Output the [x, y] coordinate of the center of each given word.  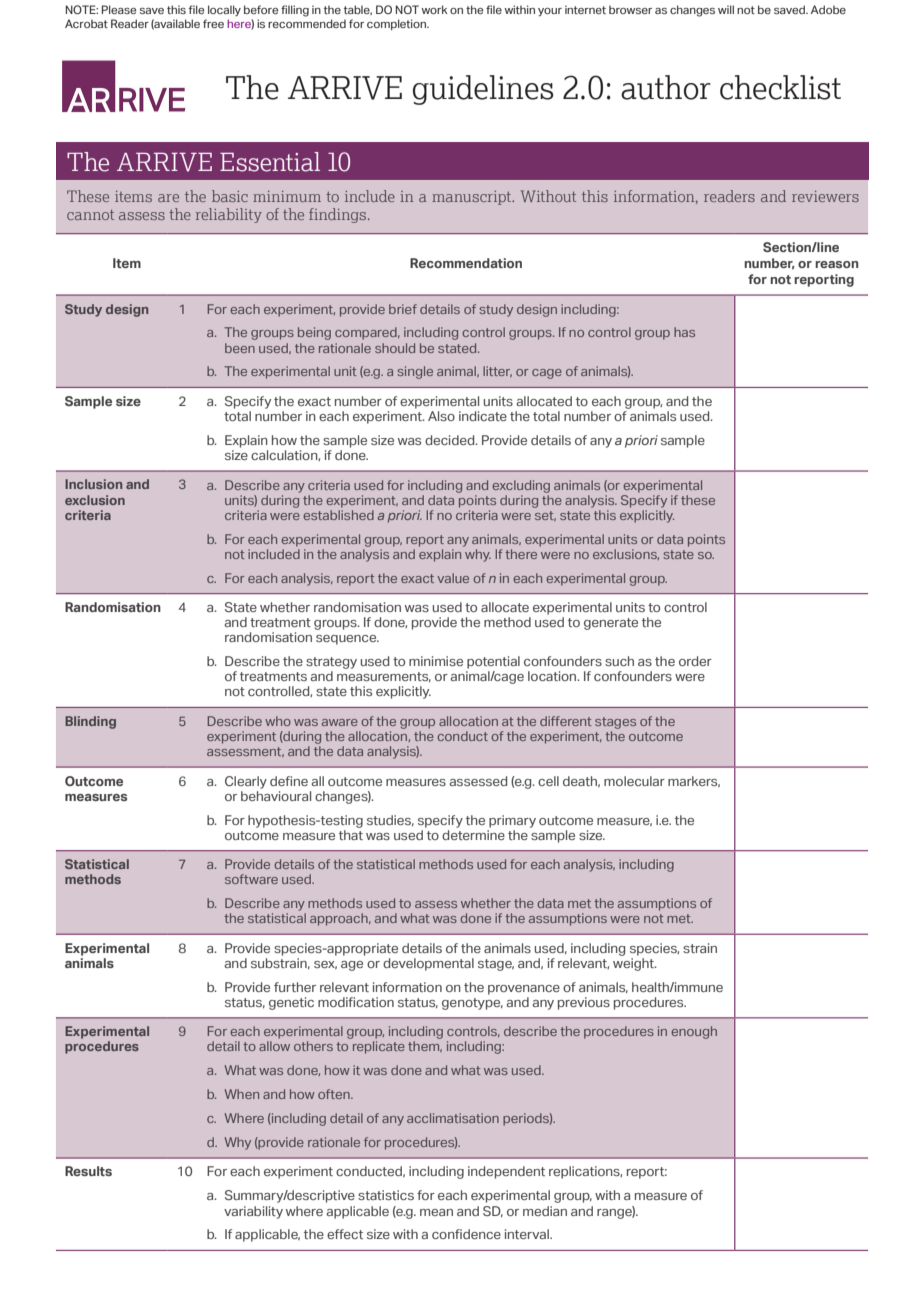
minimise [436, 661]
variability [253, 1212]
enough [694, 1032]
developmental [428, 964]
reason [836, 264]
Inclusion [93, 484]
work [435, 9]
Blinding [90, 722]
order [695, 661]
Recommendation [466, 263]
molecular [634, 781]
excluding [521, 486]
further [295, 987]
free [213, 23]
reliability [229, 215]
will [726, 9]
